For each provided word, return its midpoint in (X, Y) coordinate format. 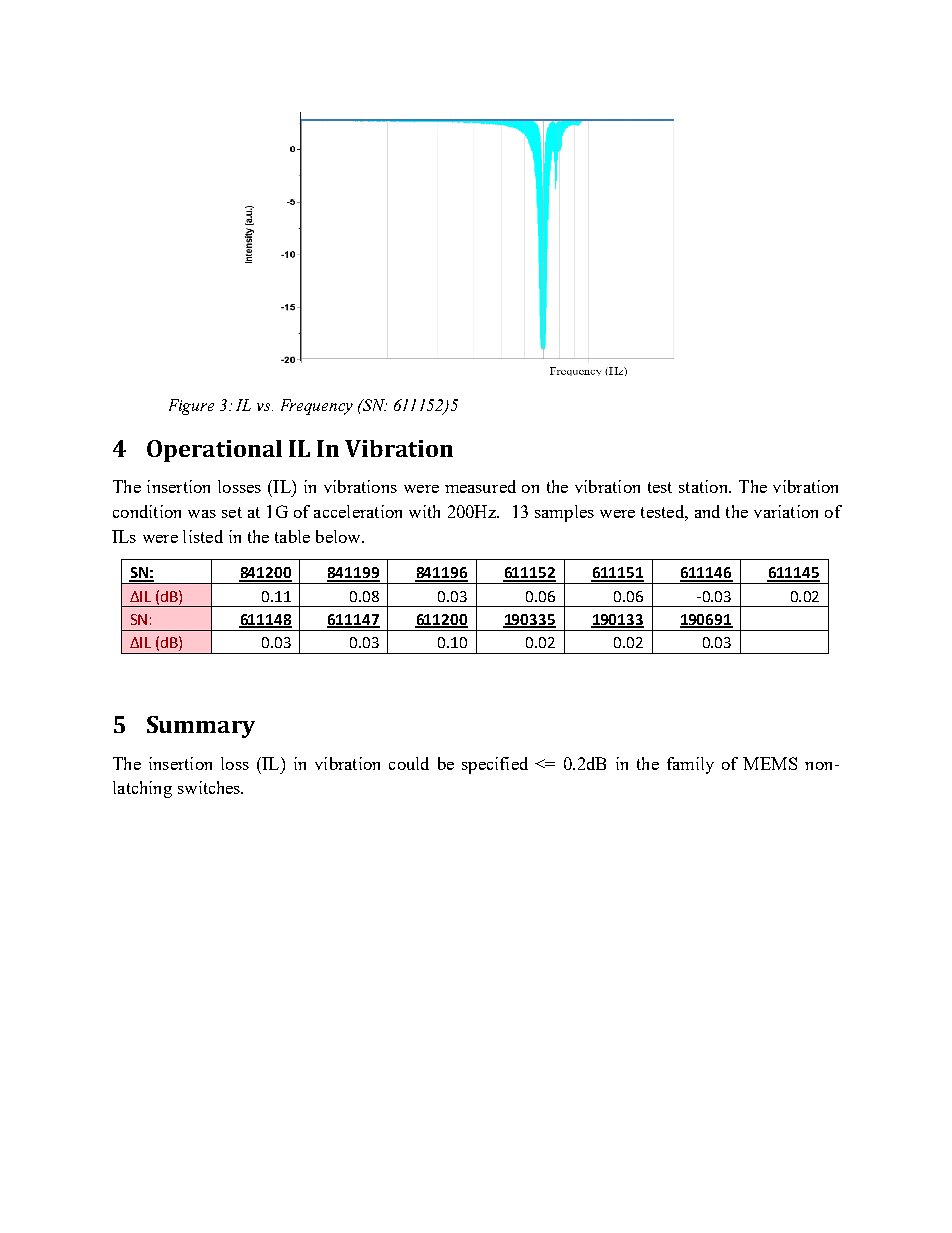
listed (203, 536)
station (704, 486)
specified (495, 765)
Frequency (317, 407)
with (424, 511)
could (409, 763)
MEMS (770, 763)
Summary (201, 727)
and (707, 511)
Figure (191, 407)
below (339, 536)
